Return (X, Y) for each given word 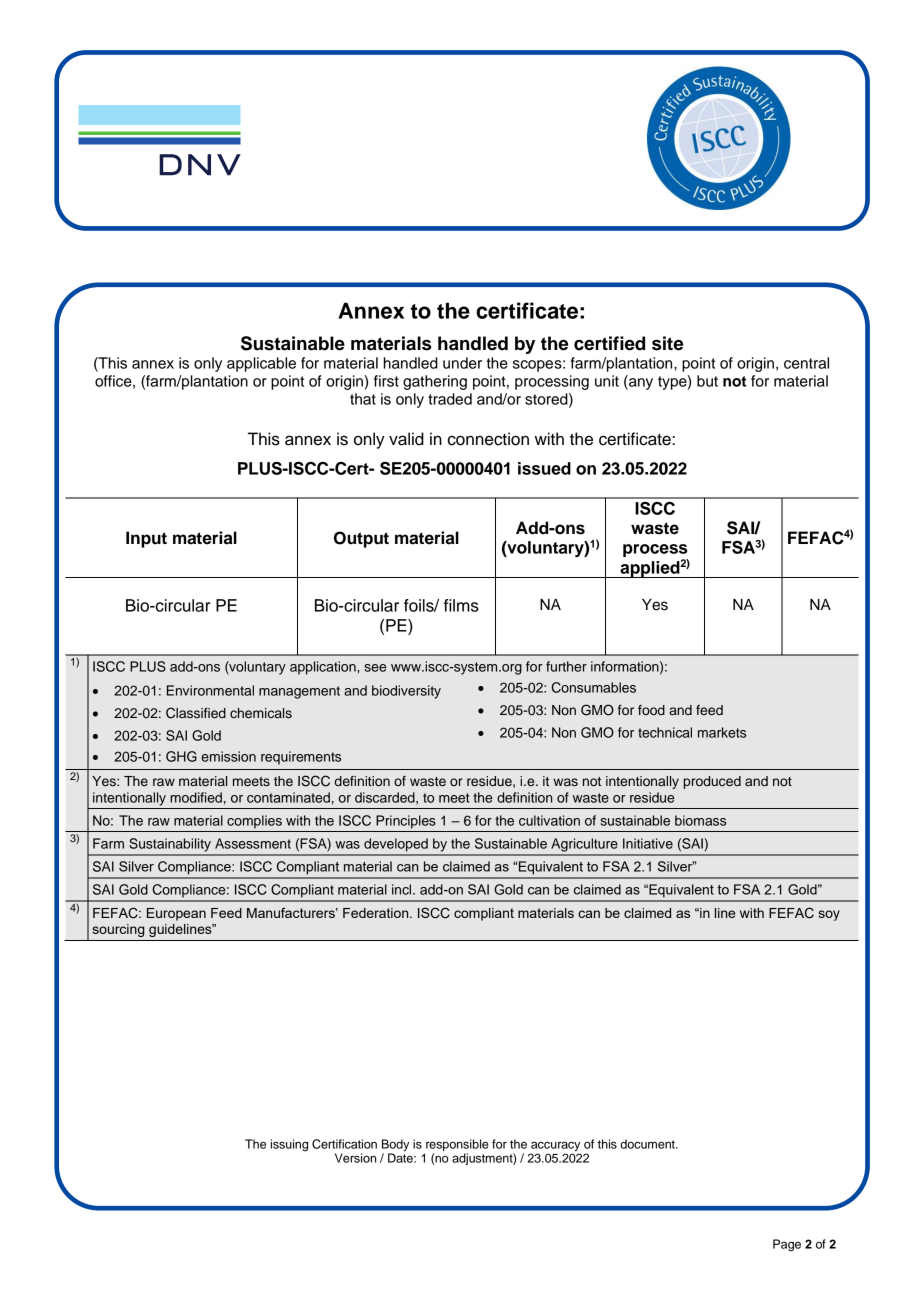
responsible (457, 1145)
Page (787, 1245)
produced (712, 782)
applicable (261, 364)
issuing (289, 1145)
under (462, 363)
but (707, 381)
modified (196, 797)
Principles (406, 822)
